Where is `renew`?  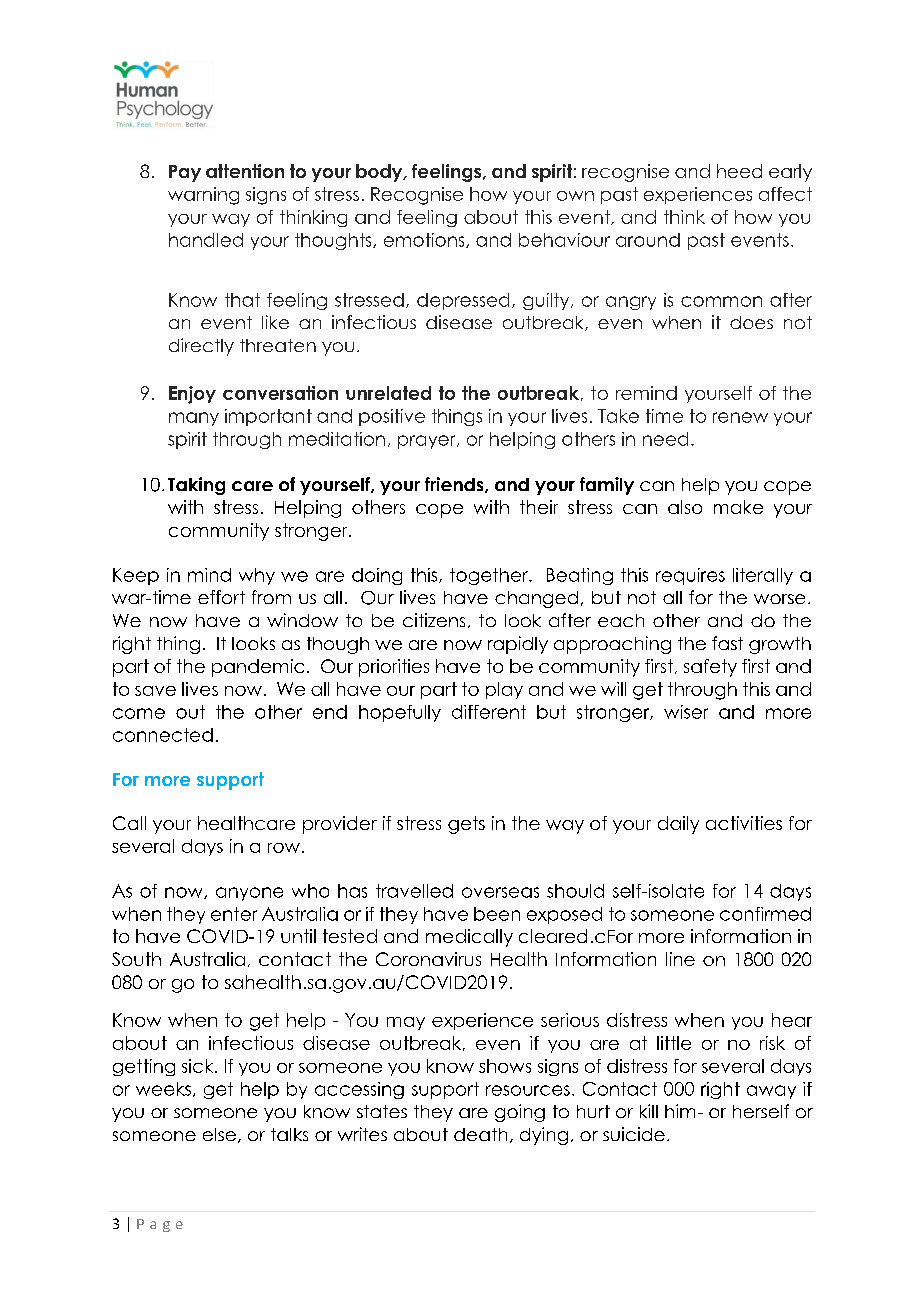
renew is located at coordinates (740, 417).
